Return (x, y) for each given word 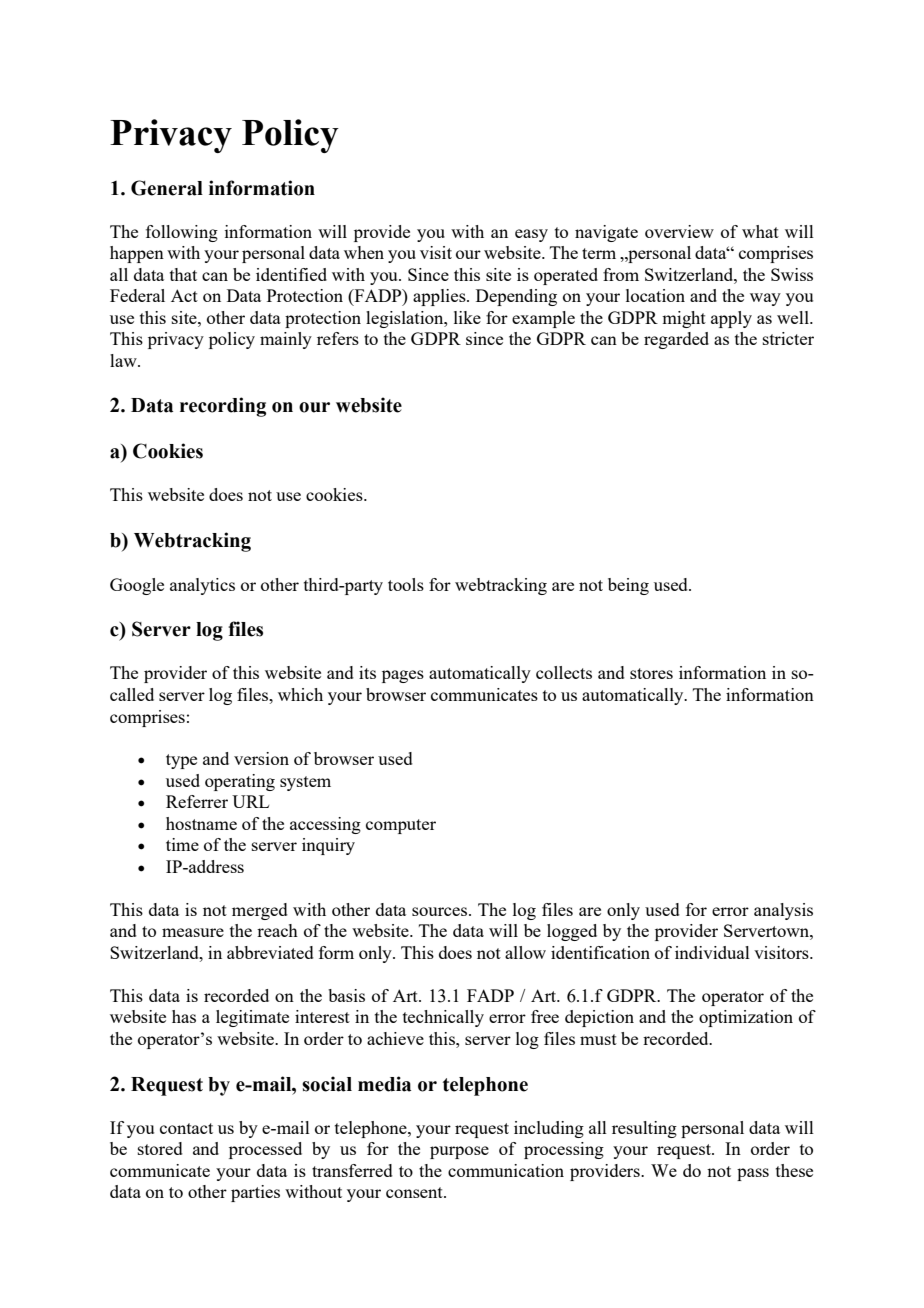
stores (651, 673)
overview (679, 231)
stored (160, 1148)
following (182, 233)
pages (403, 676)
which (300, 694)
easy (531, 235)
